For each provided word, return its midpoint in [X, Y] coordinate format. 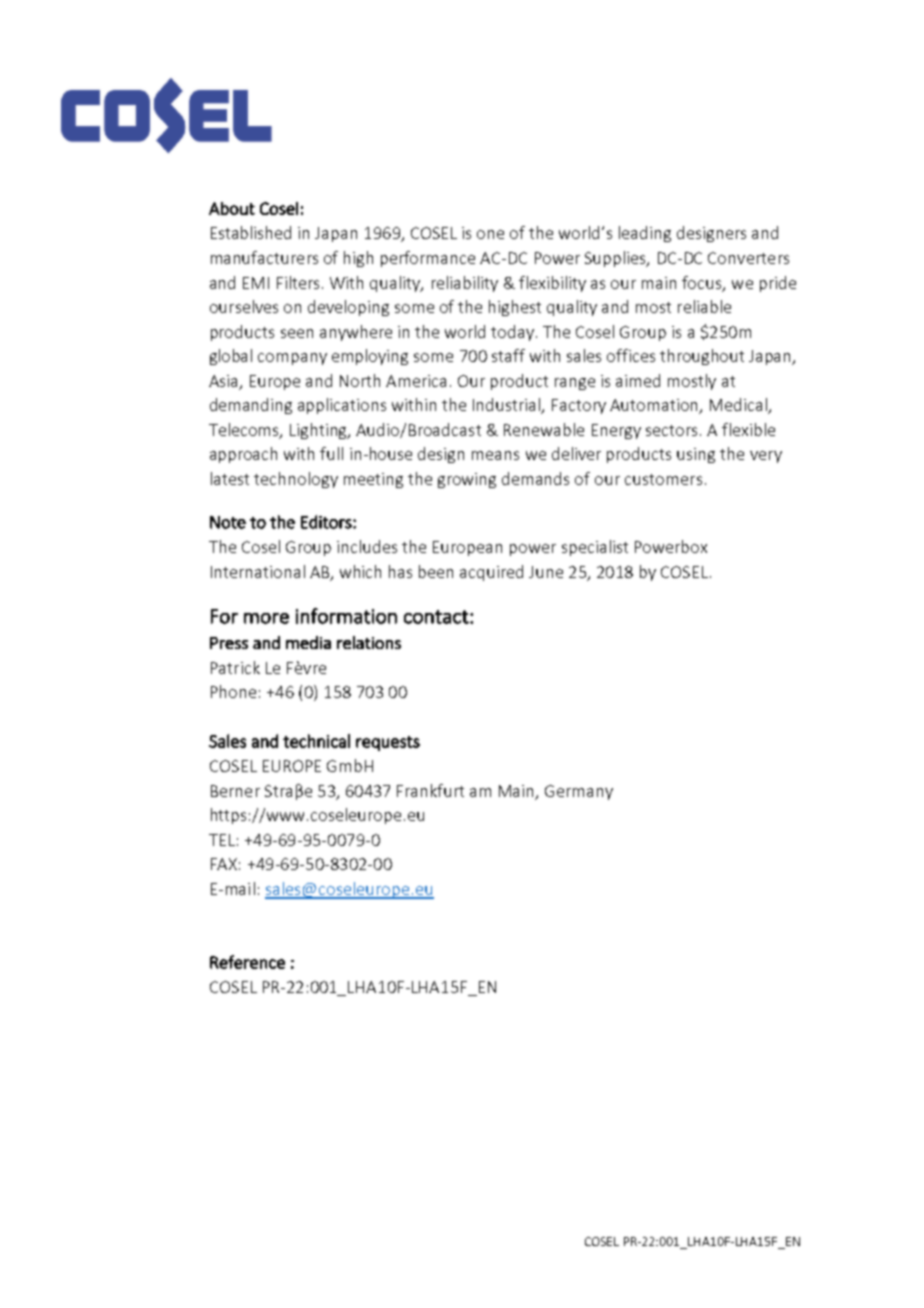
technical [316, 741]
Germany [579, 792]
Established [251, 232]
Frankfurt [430, 790]
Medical [739, 406]
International [258, 571]
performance [428, 259]
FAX [224, 864]
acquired [491, 573]
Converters [748, 258]
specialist [595, 548]
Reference [247, 962]
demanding [251, 406]
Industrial [508, 406]
